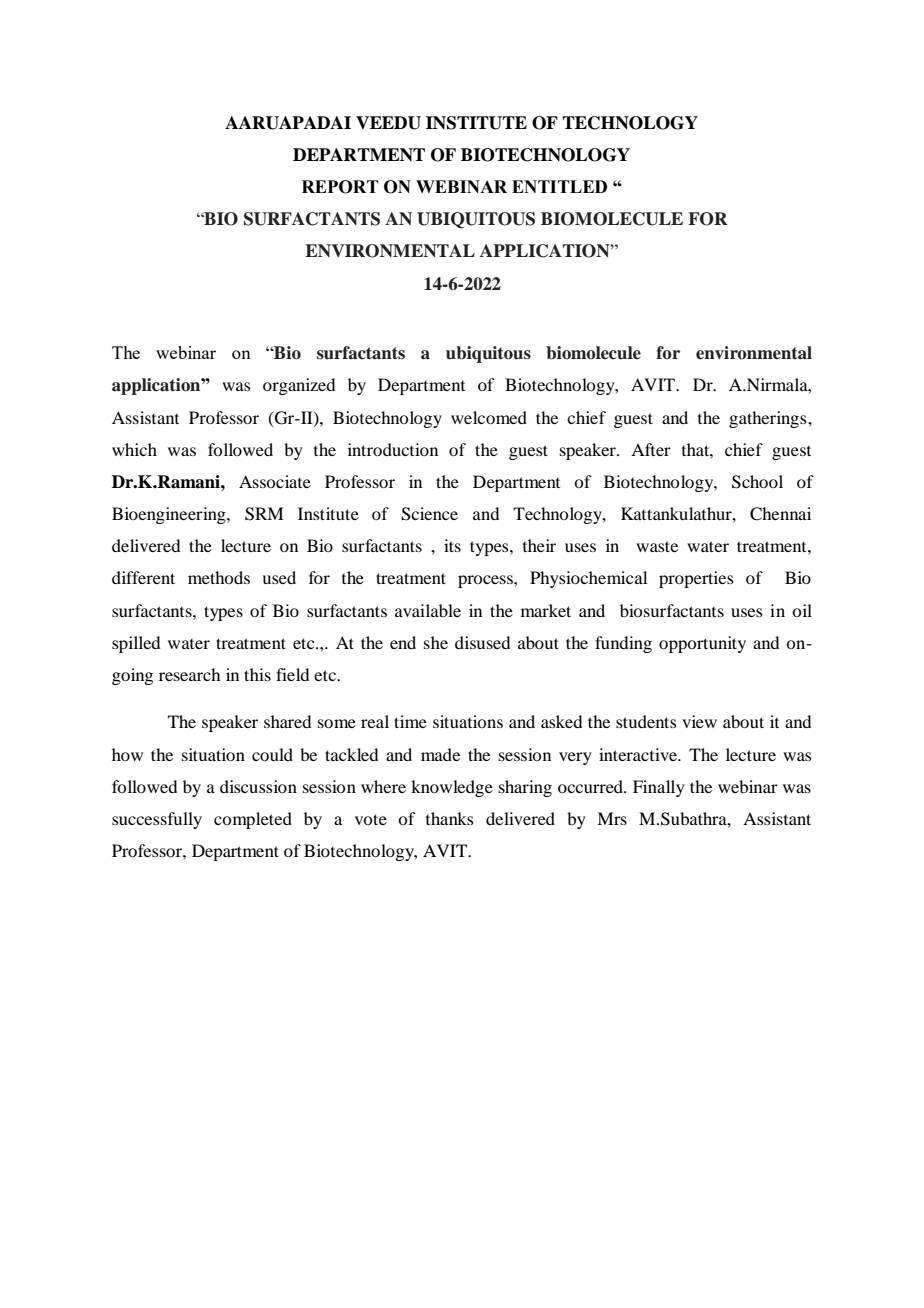 Image resolution: width=924 pixels, height=1308 pixels. What do you see at coordinates (258, 786) in the document?
I see `discussion` at bounding box center [258, 786].
